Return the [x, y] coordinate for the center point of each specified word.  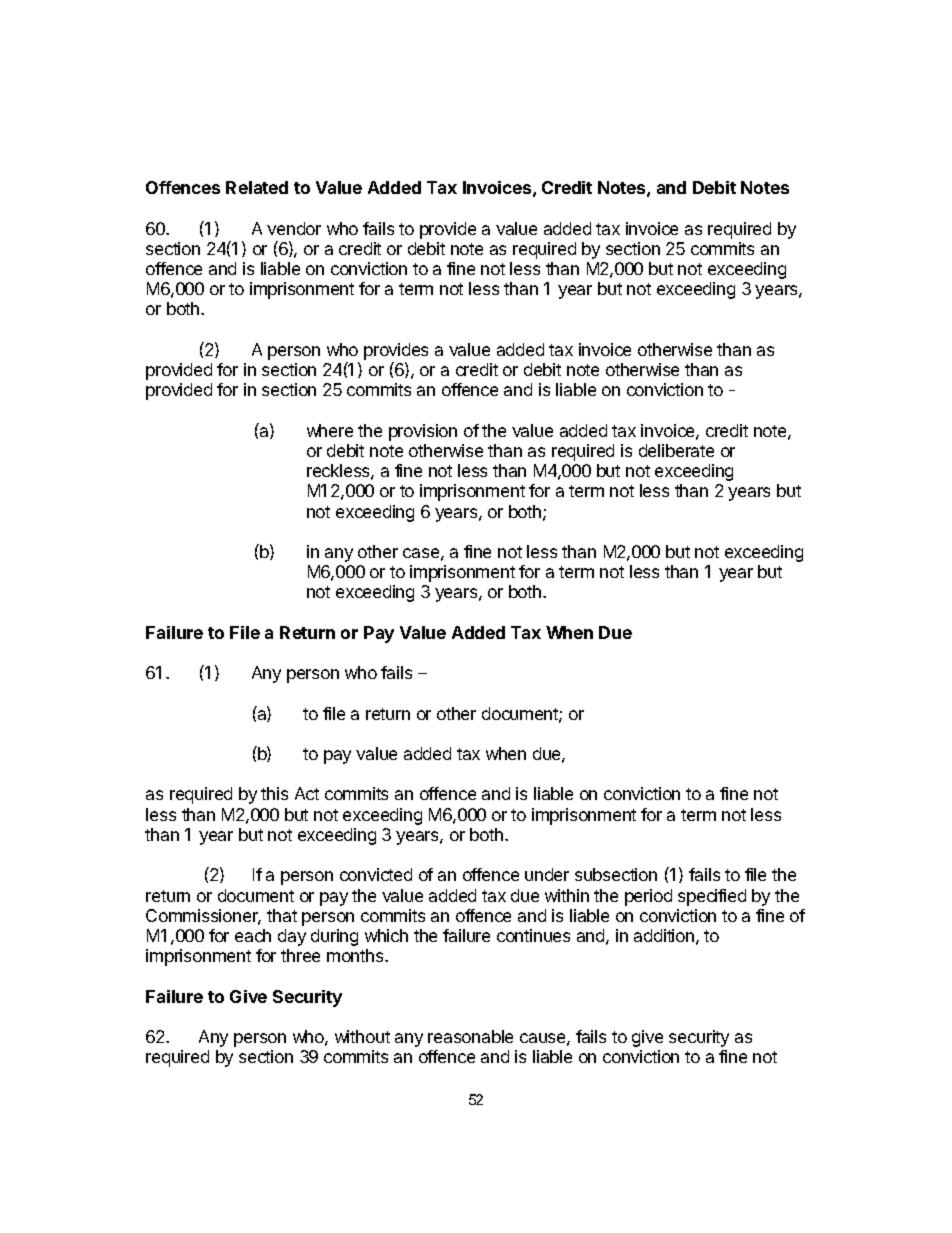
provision [423, 432]
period [648, 897]
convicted [376, 874]
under [547, 874]
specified [712, 897]
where [330, 430]
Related [257, 187]
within [567, 895]
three [300, 955]
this [274, 793]
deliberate [676, 450]
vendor [294, 228]
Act [307, 793]
